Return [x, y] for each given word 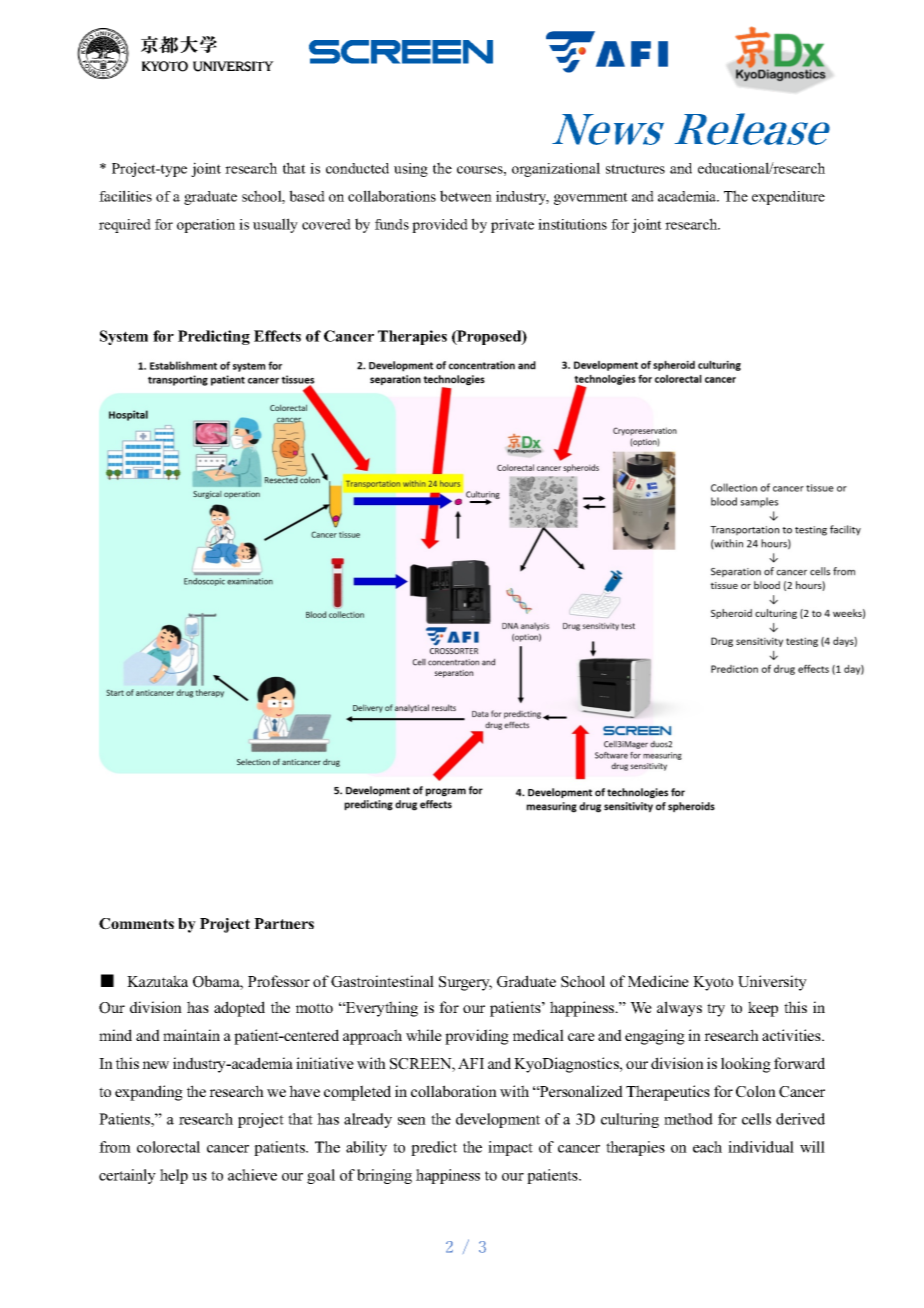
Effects [277, 336]
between [466, 196]
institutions [572, 224]
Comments [136, 924]
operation [206, 226]
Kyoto [713, 983]
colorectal [168, 1147]
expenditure [788, 198]
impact [510, 1148]
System [124, 337]
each [707, 1147]
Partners [284, 923]
